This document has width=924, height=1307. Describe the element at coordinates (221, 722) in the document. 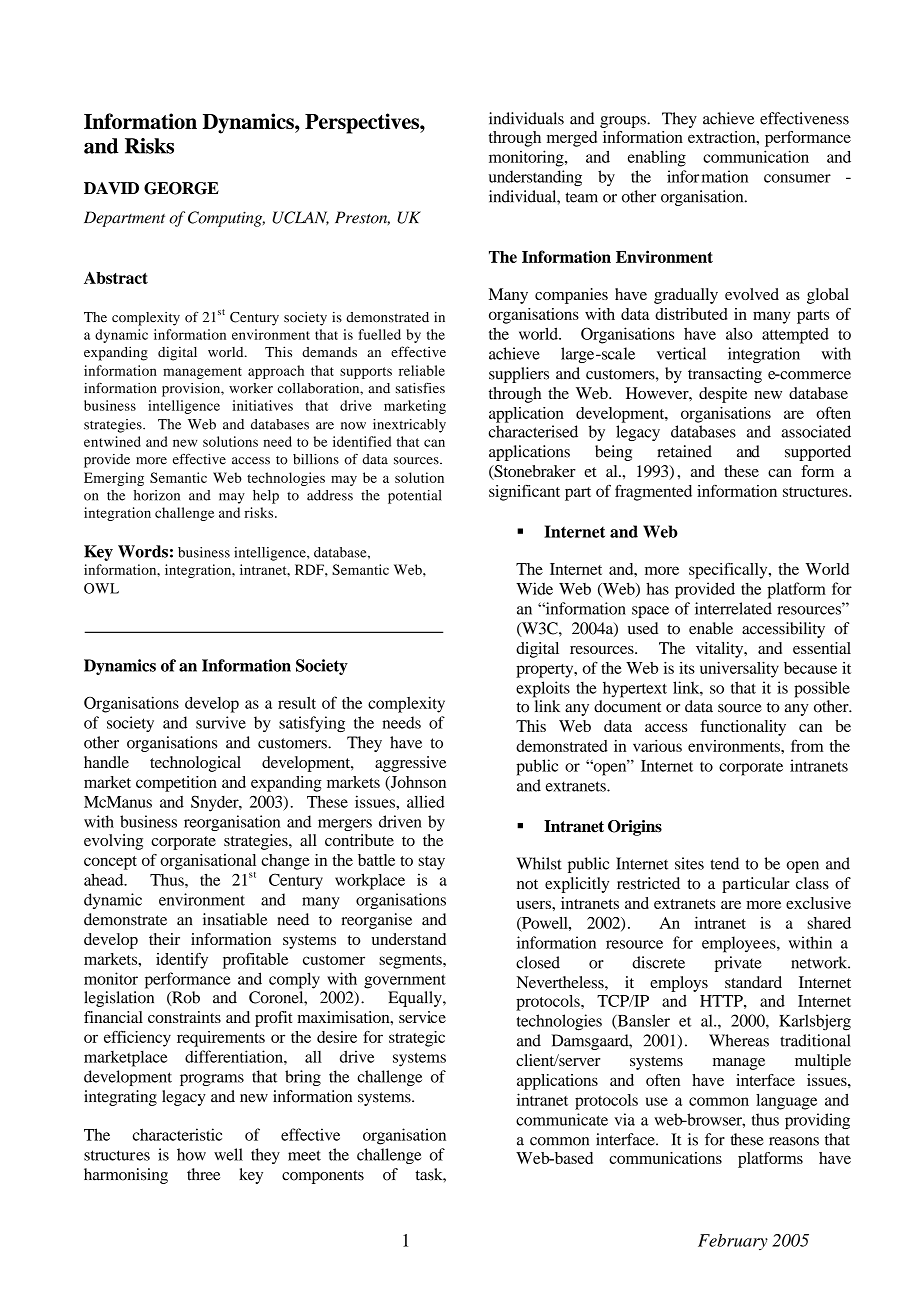

I see `survive` at that location.
